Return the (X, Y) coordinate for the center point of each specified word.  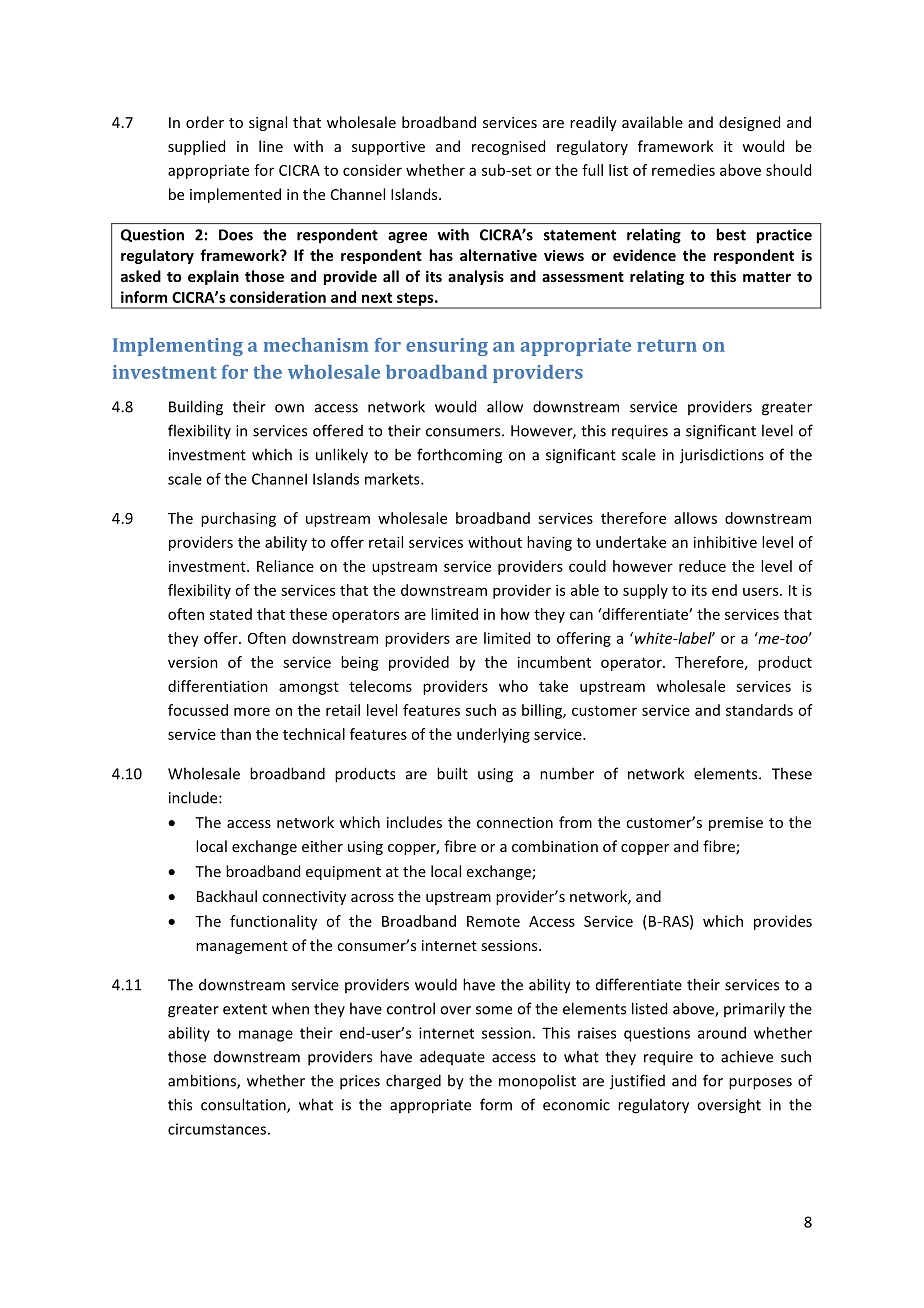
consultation (244, 1105)
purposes (760, 1084)
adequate (452, 1057)
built (452, 773)
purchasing (238, 519)
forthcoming (459, 456)
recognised (508, 147)
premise (736, 824)
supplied (196, 147)
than (235, 734)
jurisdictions (722, 456)
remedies (683, 170)
